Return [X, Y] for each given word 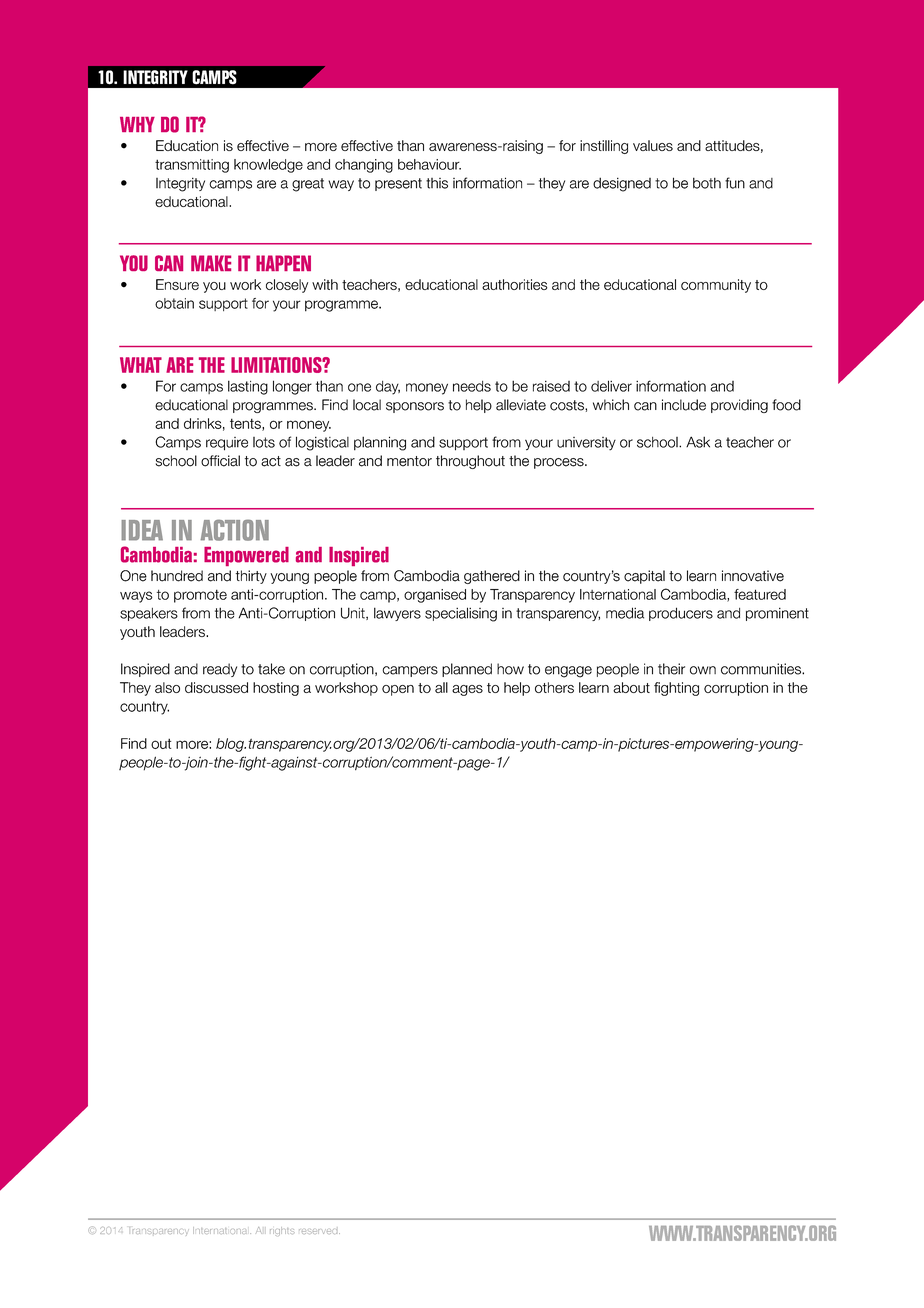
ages [467, 690]
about [631, 687]
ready [220, 670]
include [684, 405]
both [707, 183]
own [703, 670]
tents [246, 424]
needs [472, 386]
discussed [216, 687]
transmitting [192, 166]
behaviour [429, 164]
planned [467, 670]
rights [282, 1231]
